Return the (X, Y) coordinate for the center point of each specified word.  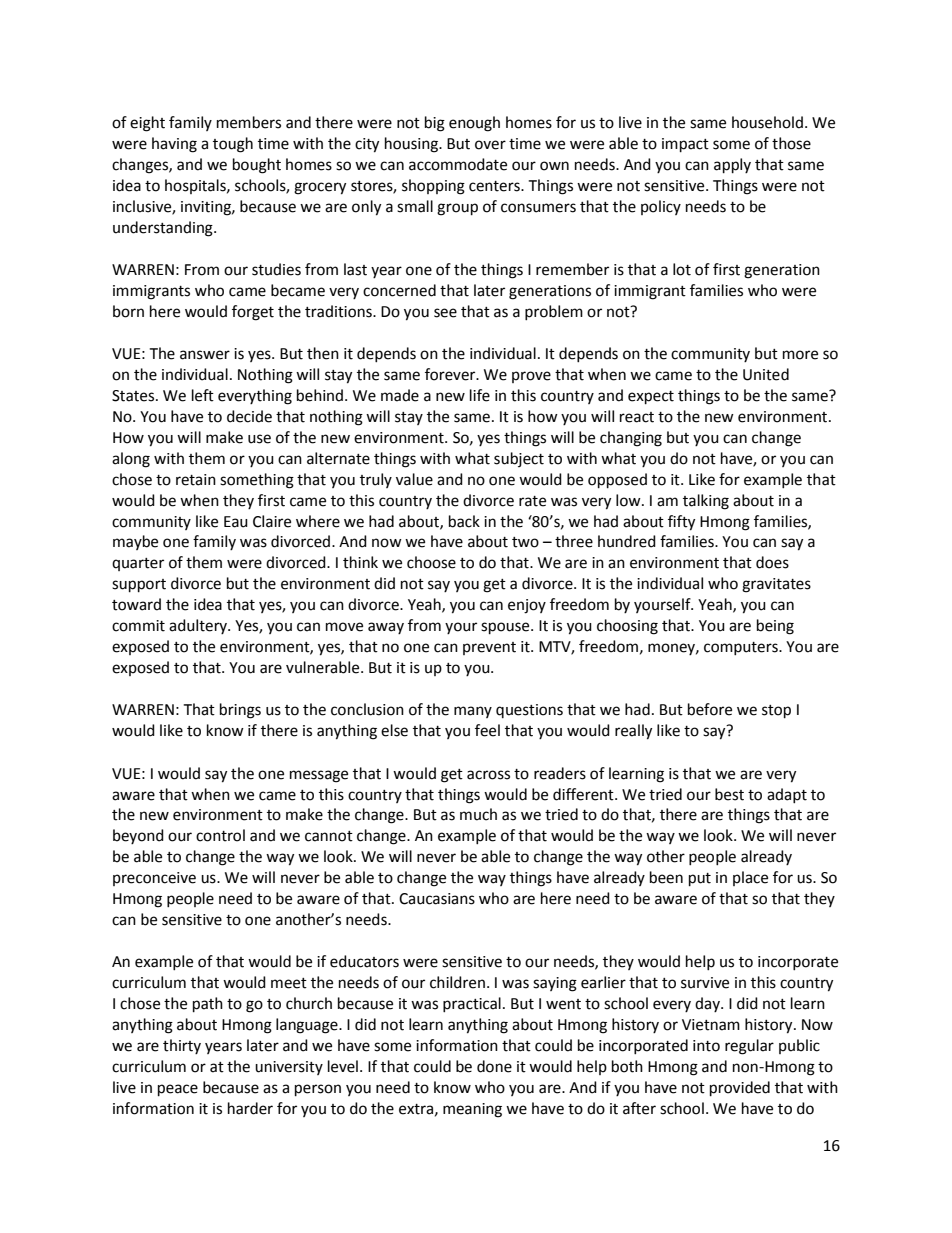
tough (233, 145)
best (729, 794)
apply (732, 166)
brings (240, 711)
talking (706, 502)
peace (178, 1090)
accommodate (458, 164)
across (488, 775)
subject (519, 459)
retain (196, 480)
